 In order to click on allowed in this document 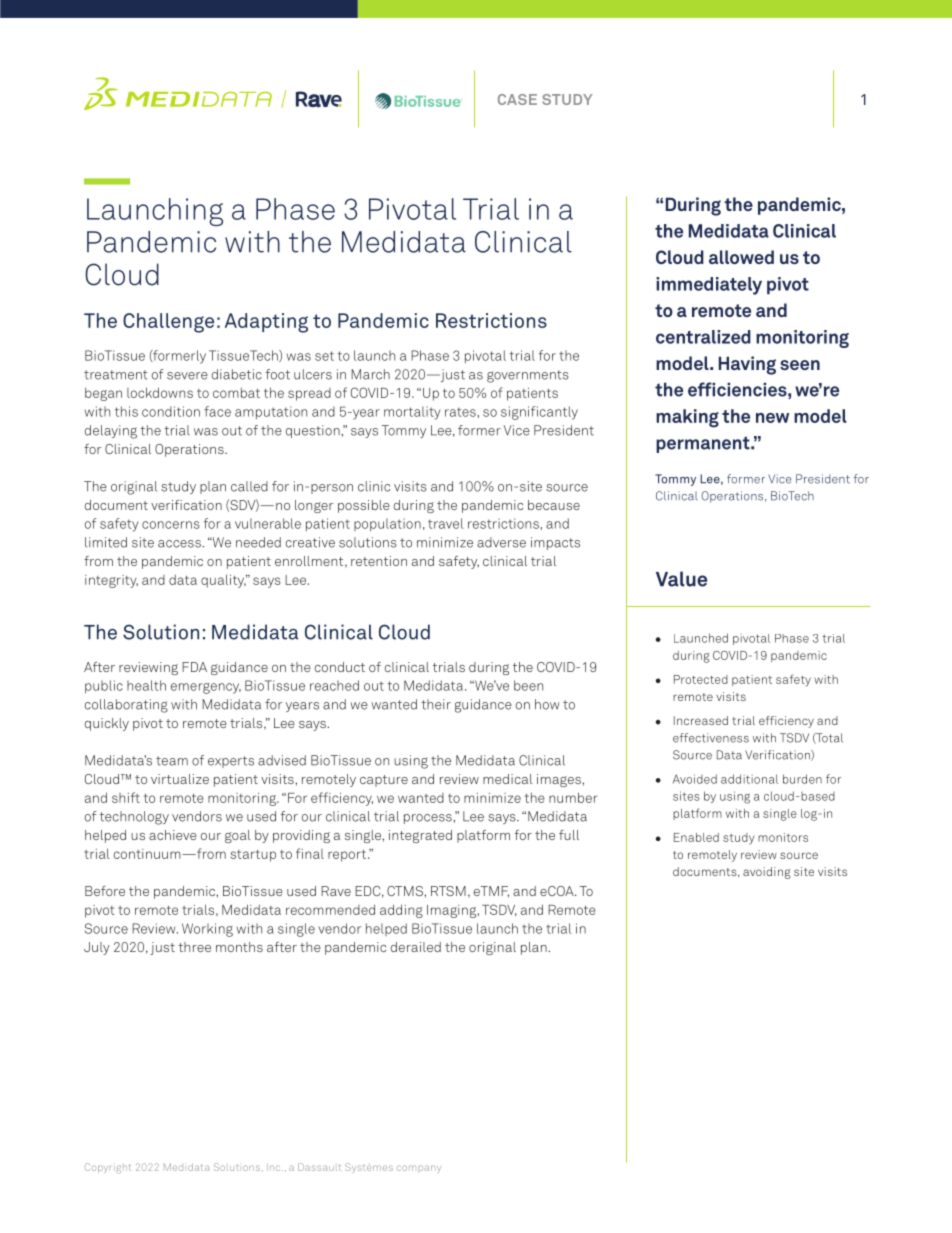, I will do `click(741, 257)`.
